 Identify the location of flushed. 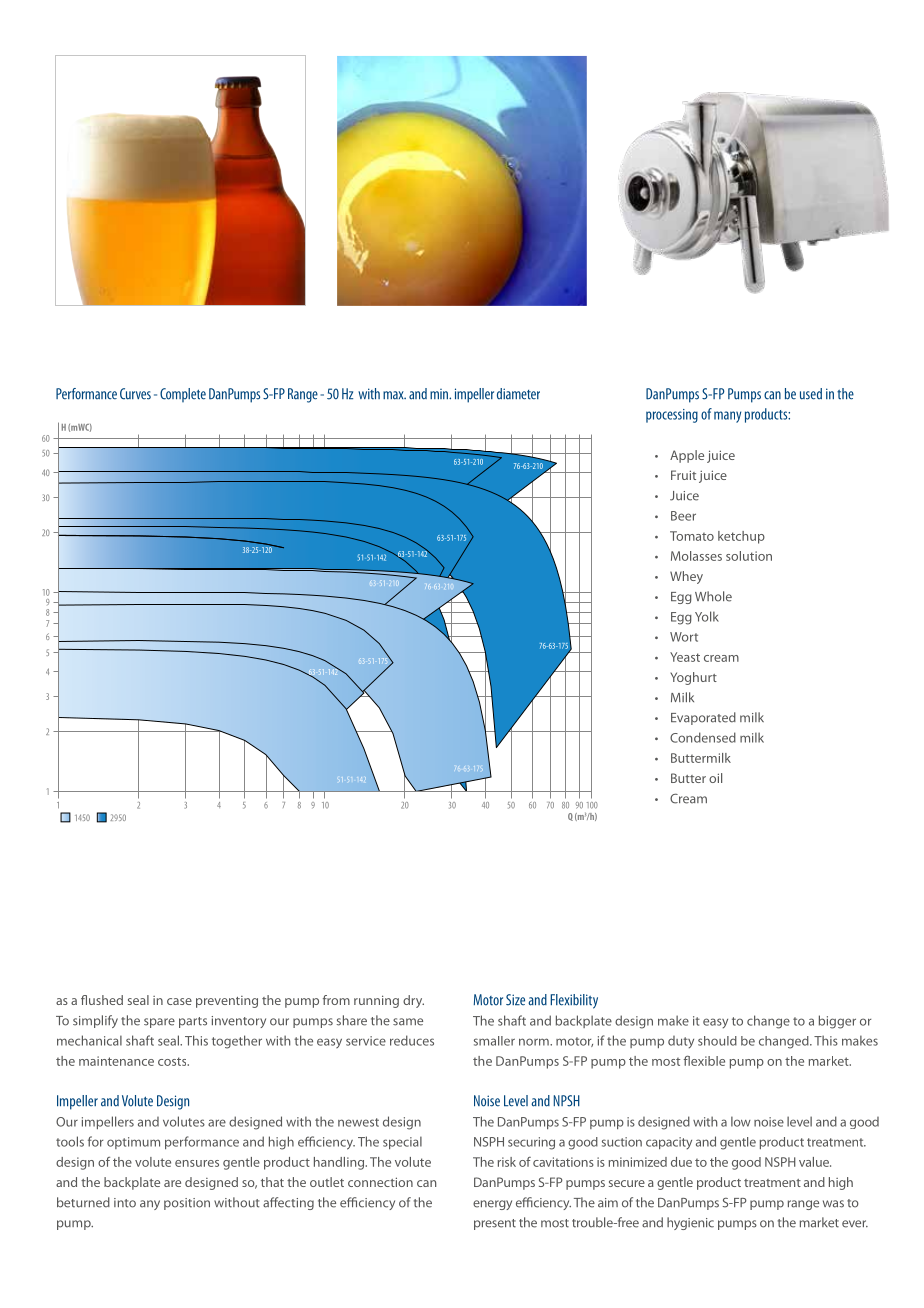
(102, 1000).
